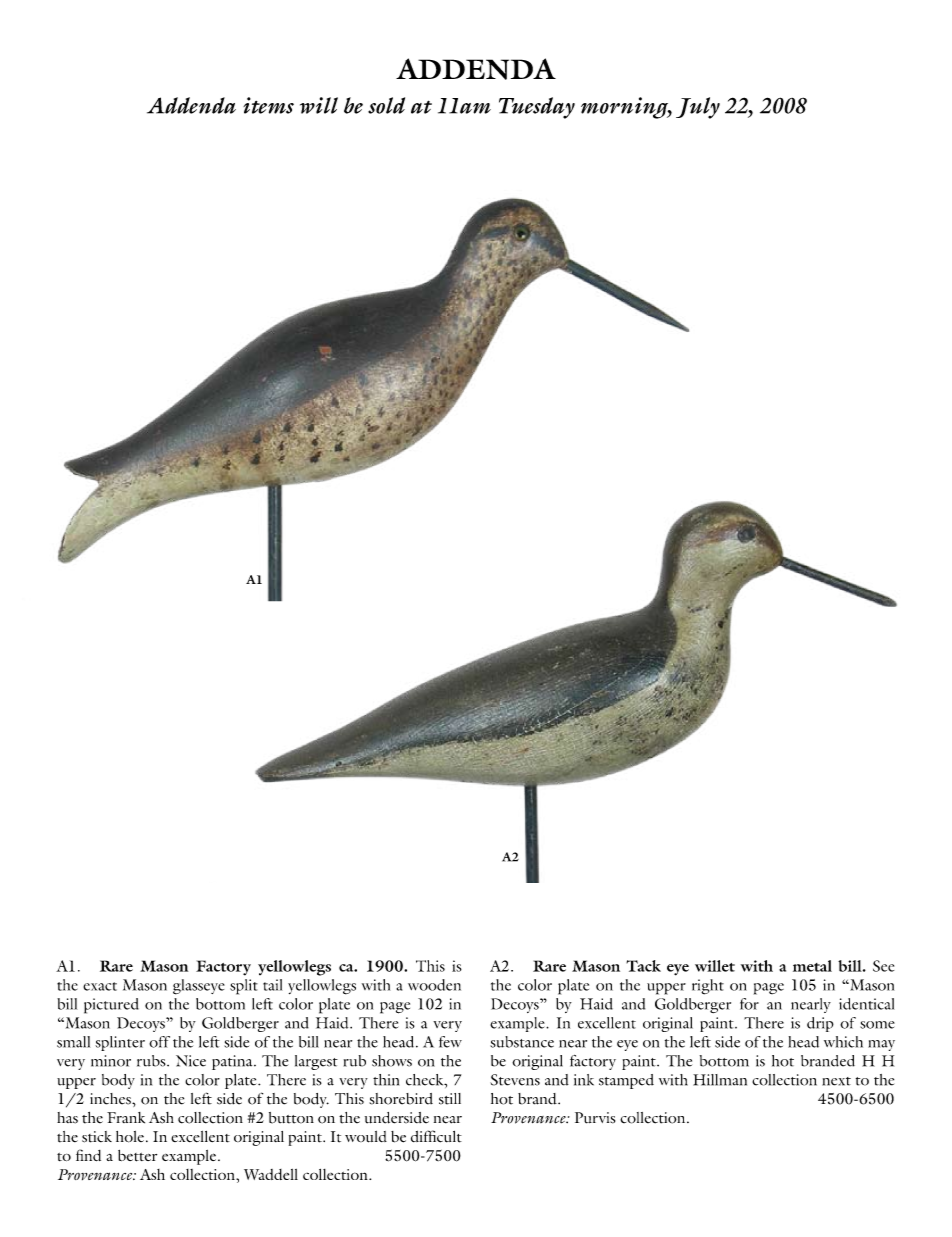 The height and width of the screenshot is (1237, 952). I want to click on wooden, so click(434, 985).
